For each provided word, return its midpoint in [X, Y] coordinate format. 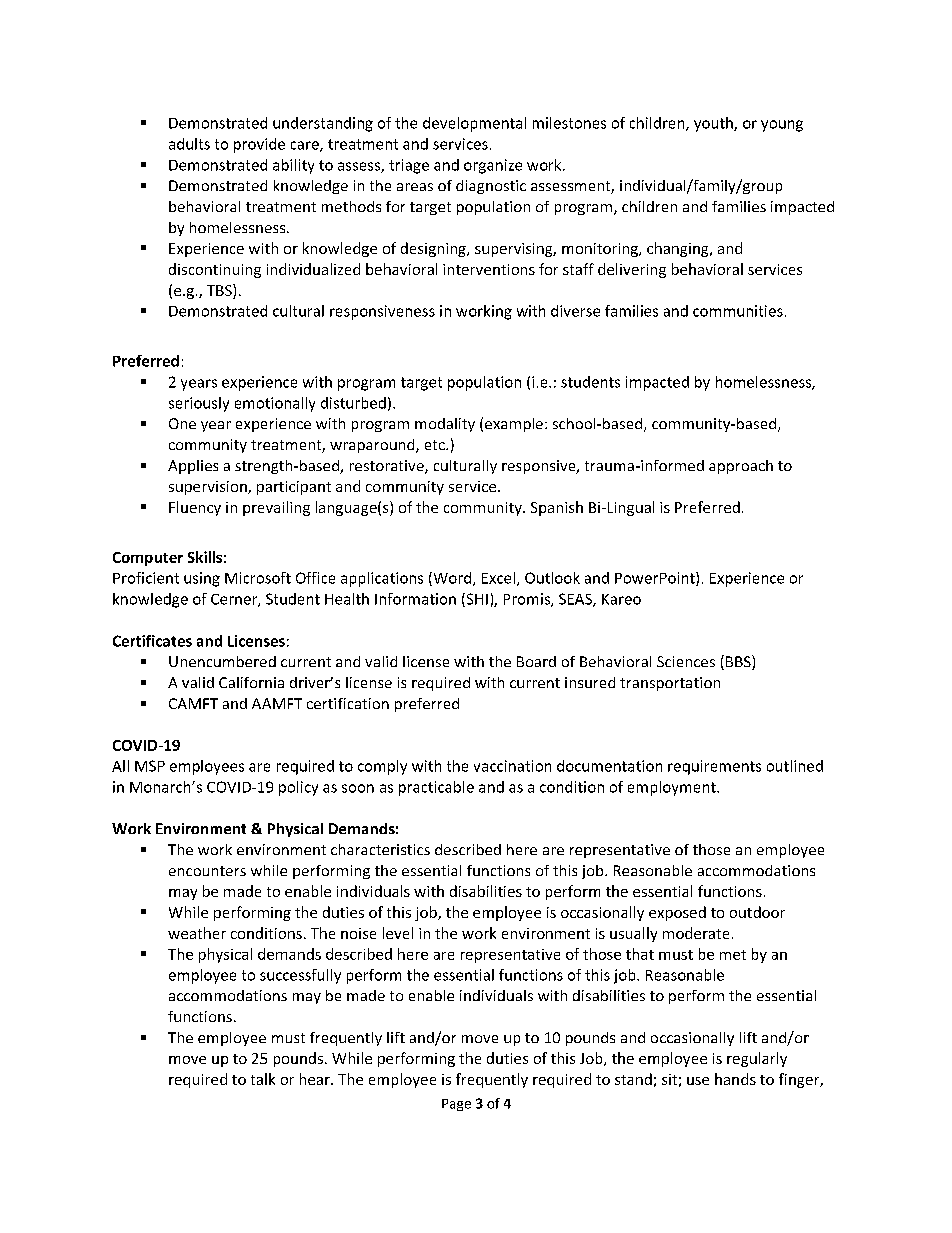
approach [741, 467]
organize [493, 166]
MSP [150, 766]
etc [436, 445]
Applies [193, 467]
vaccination [512, 766]
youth [714, 124]
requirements [714, 767]
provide [259, 145]
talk [263, 1079]
